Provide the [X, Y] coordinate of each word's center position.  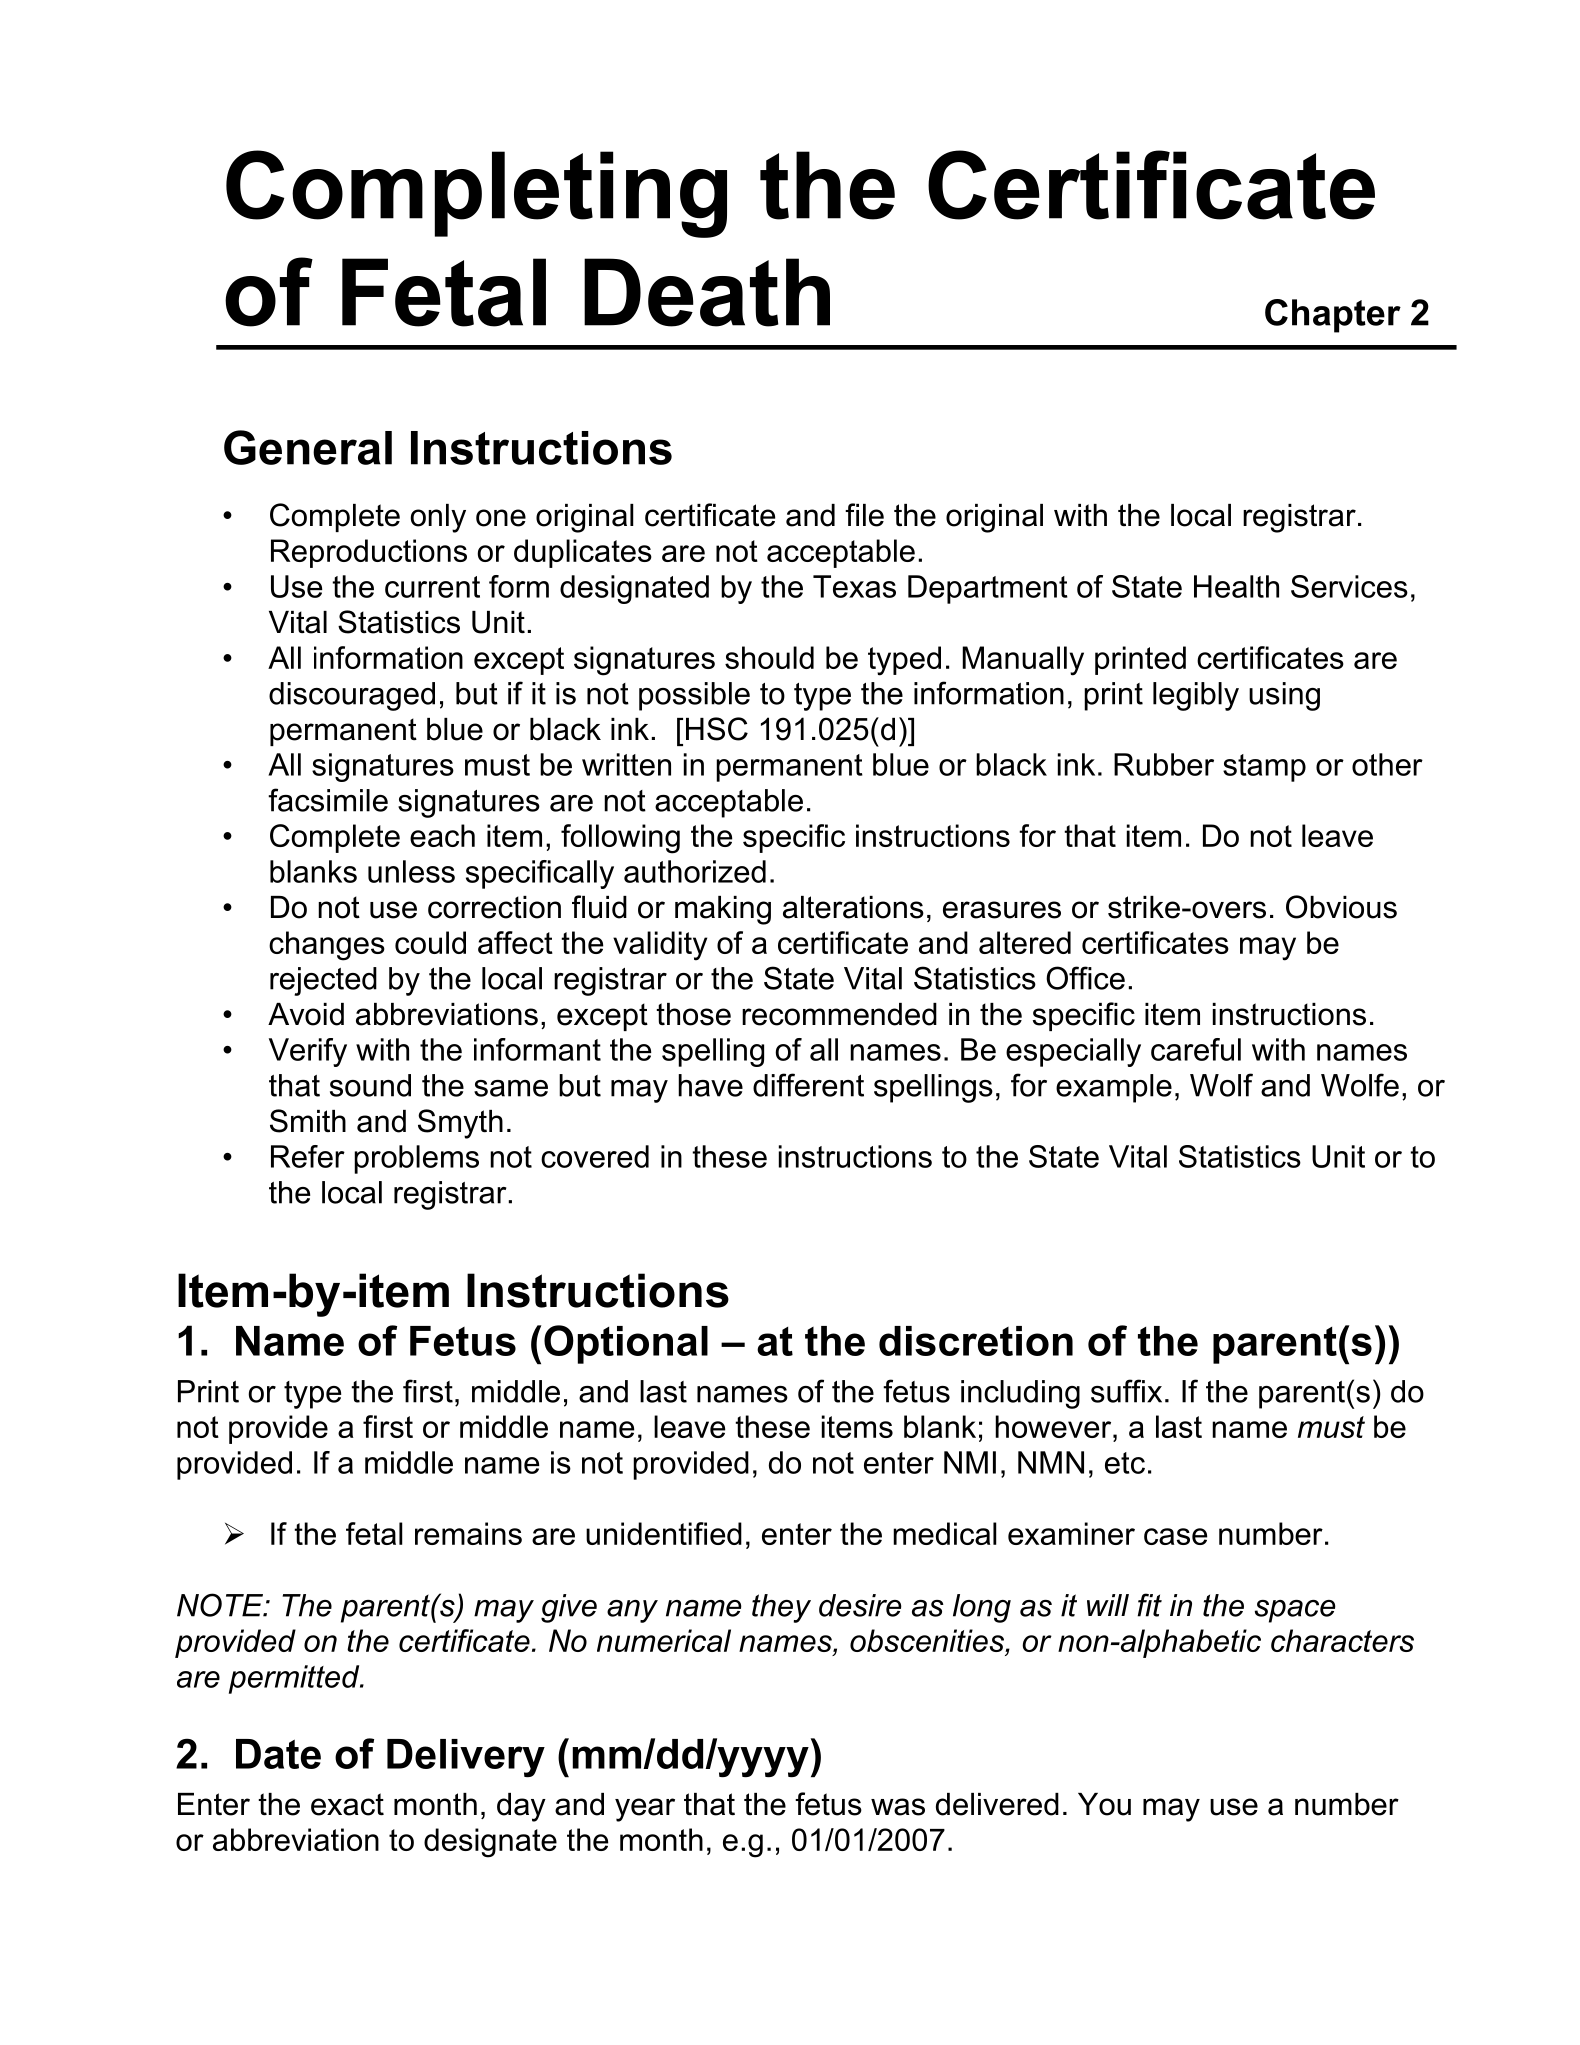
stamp [1264, 768]
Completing [476, 194]
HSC [717, 729]
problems [416, 1159]
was [898, 1807]
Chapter [1333, 316]
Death [707, 292]
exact [347, 1804]
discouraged [352, 696]
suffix [1126, 1391]
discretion [976, 1341]
